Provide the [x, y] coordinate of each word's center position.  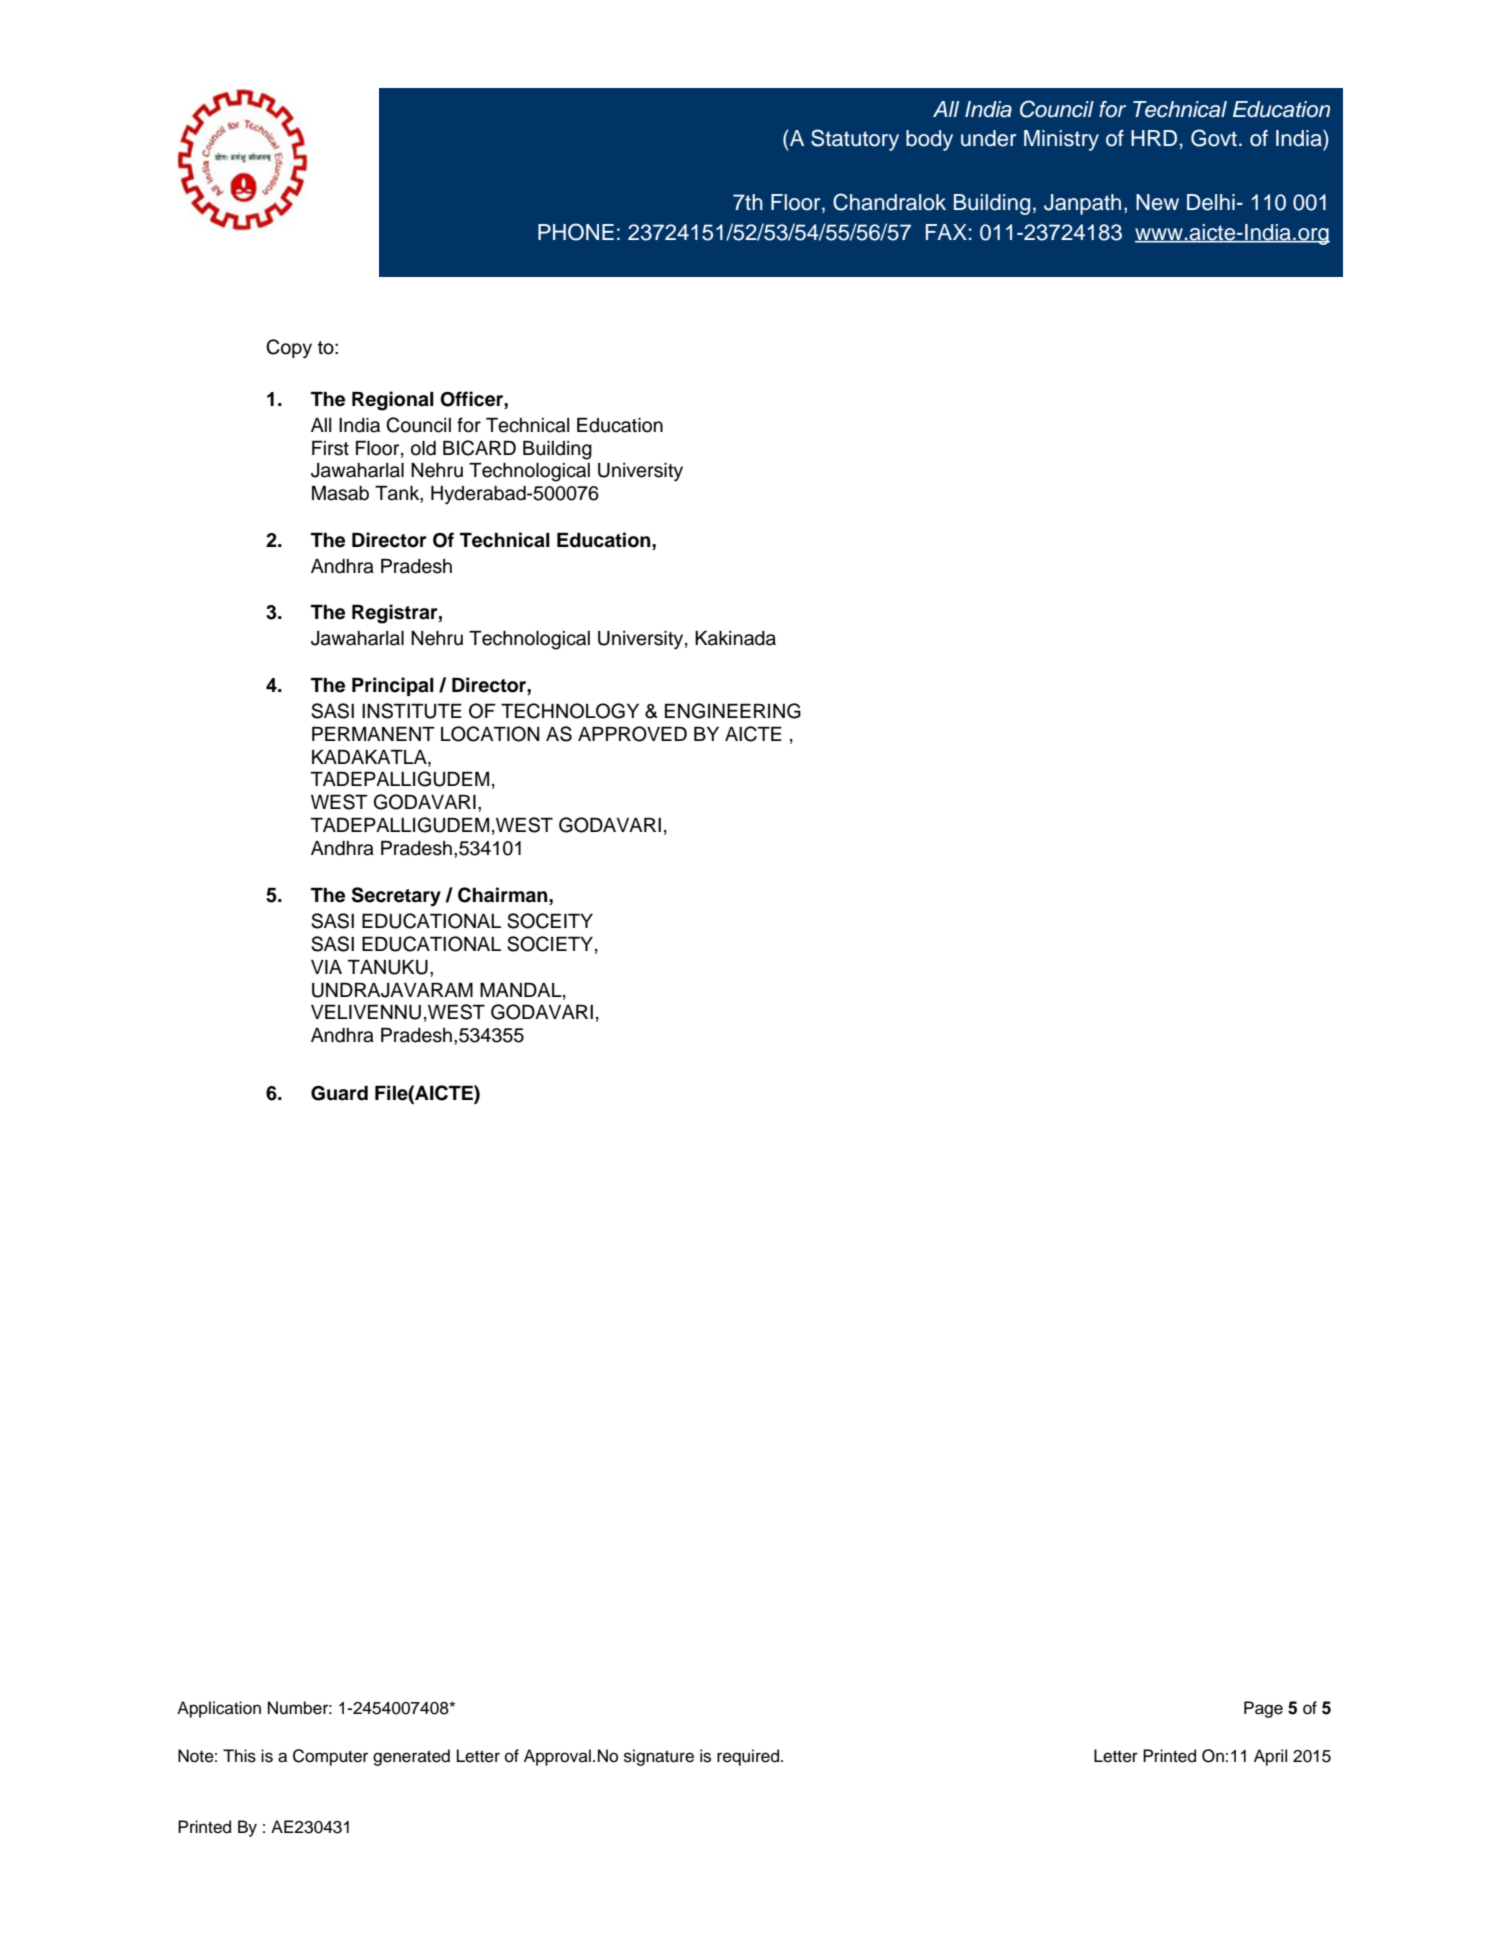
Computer [330, 1757]
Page [1263, 1709]
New [1157, 202]
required [748, 1757]
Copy [289, 348]
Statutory [855, 140]
